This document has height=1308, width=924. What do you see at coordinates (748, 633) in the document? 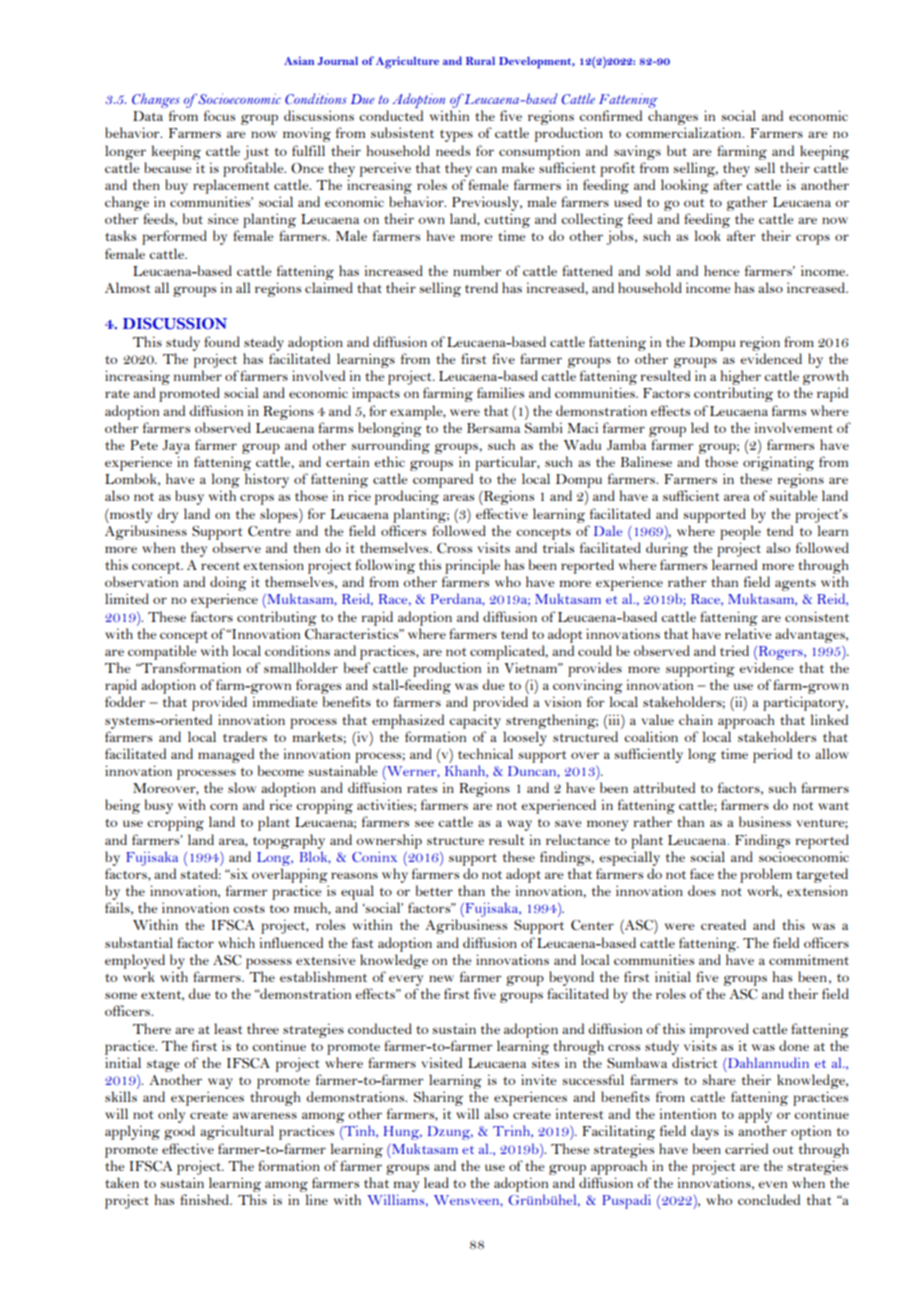
I see `relative` at bounding box center [748, 633].
